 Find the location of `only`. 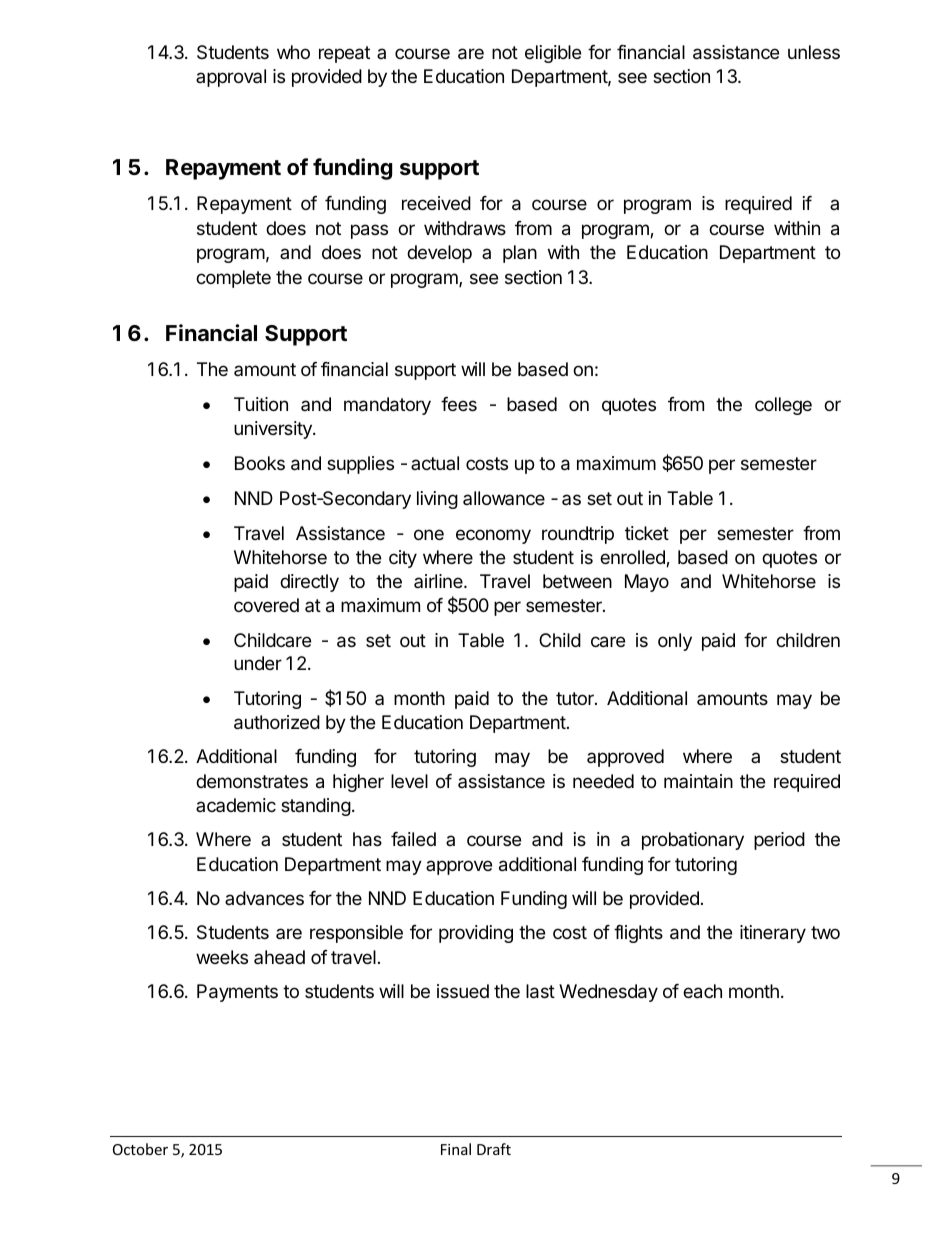

only is located at coordinates (675, 642).
